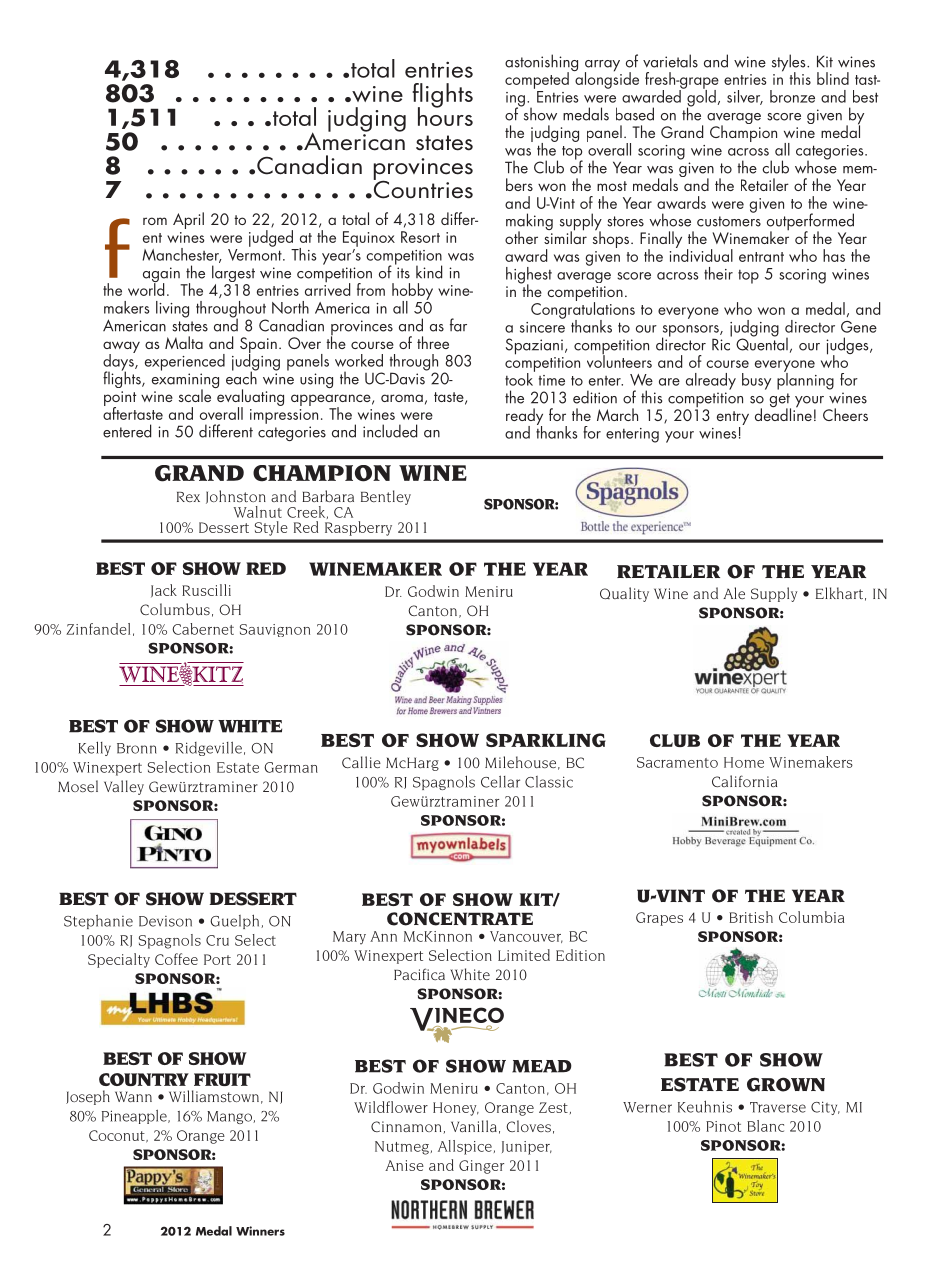 Image resolution: width=941 pixels, height=1288 pixels. Describe the element at coordinates (744, 781) in the image. I see `California` at that location.
